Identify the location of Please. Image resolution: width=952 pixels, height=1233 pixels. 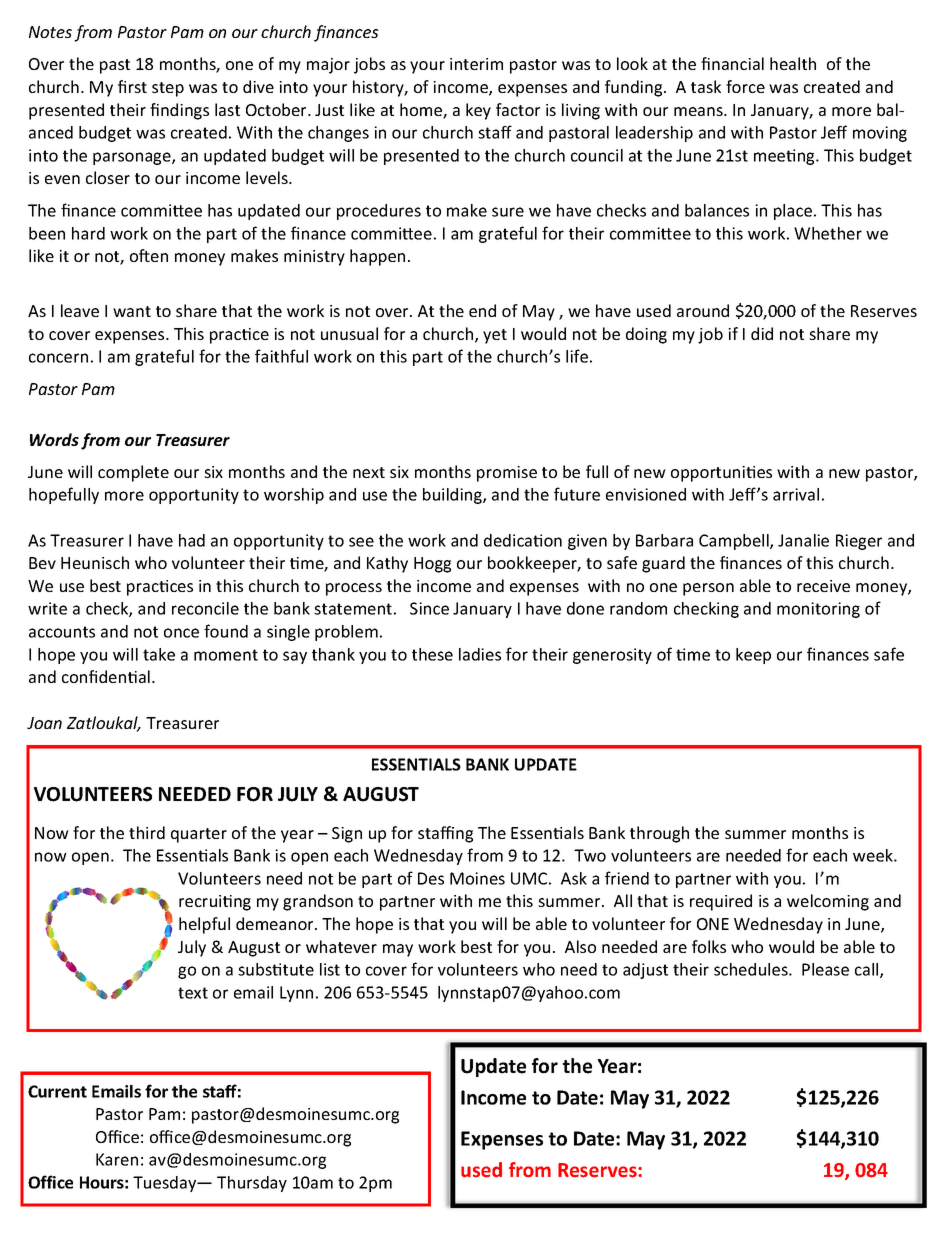
(825, 969).
